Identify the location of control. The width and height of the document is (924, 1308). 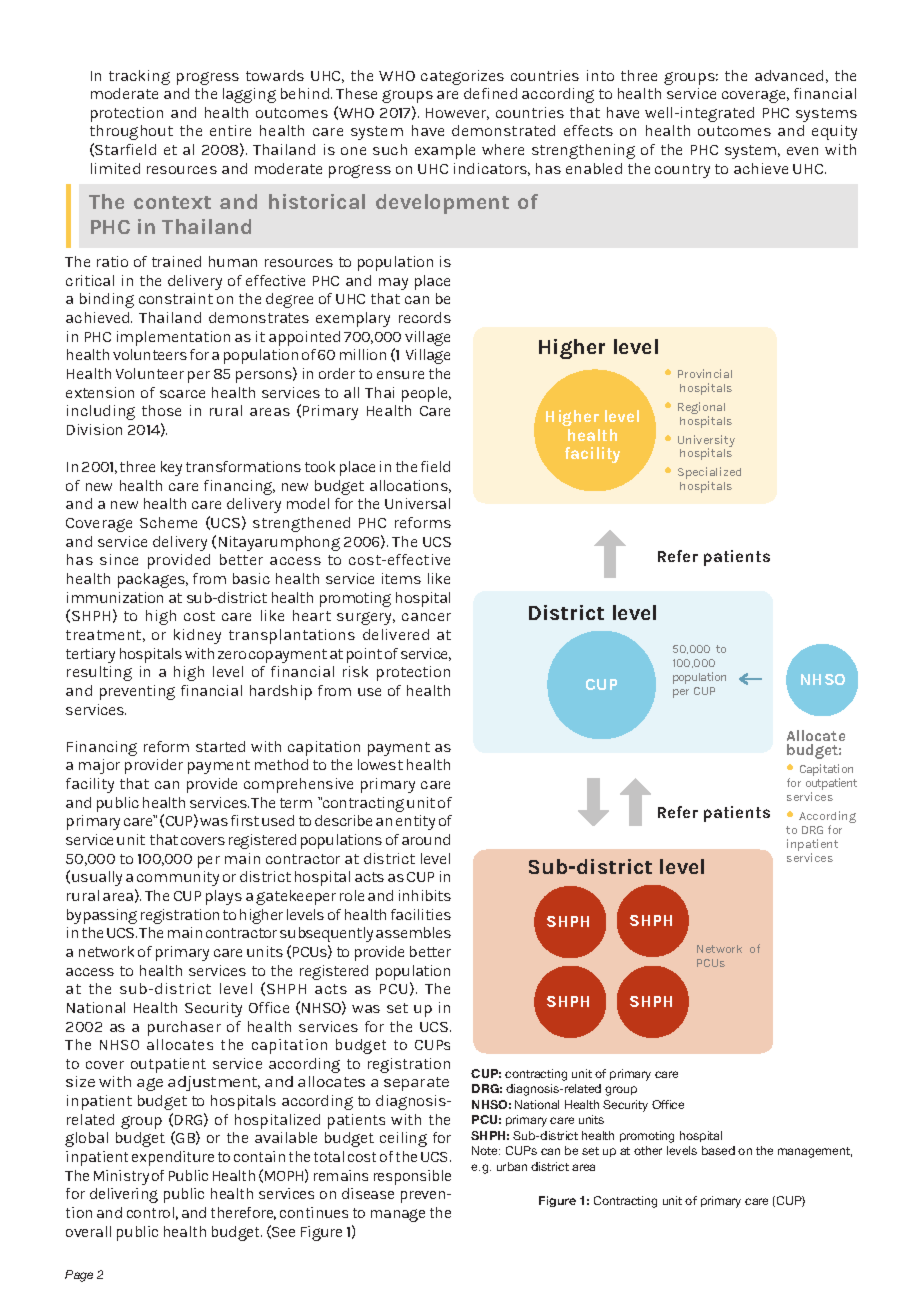
(150, 1212).
